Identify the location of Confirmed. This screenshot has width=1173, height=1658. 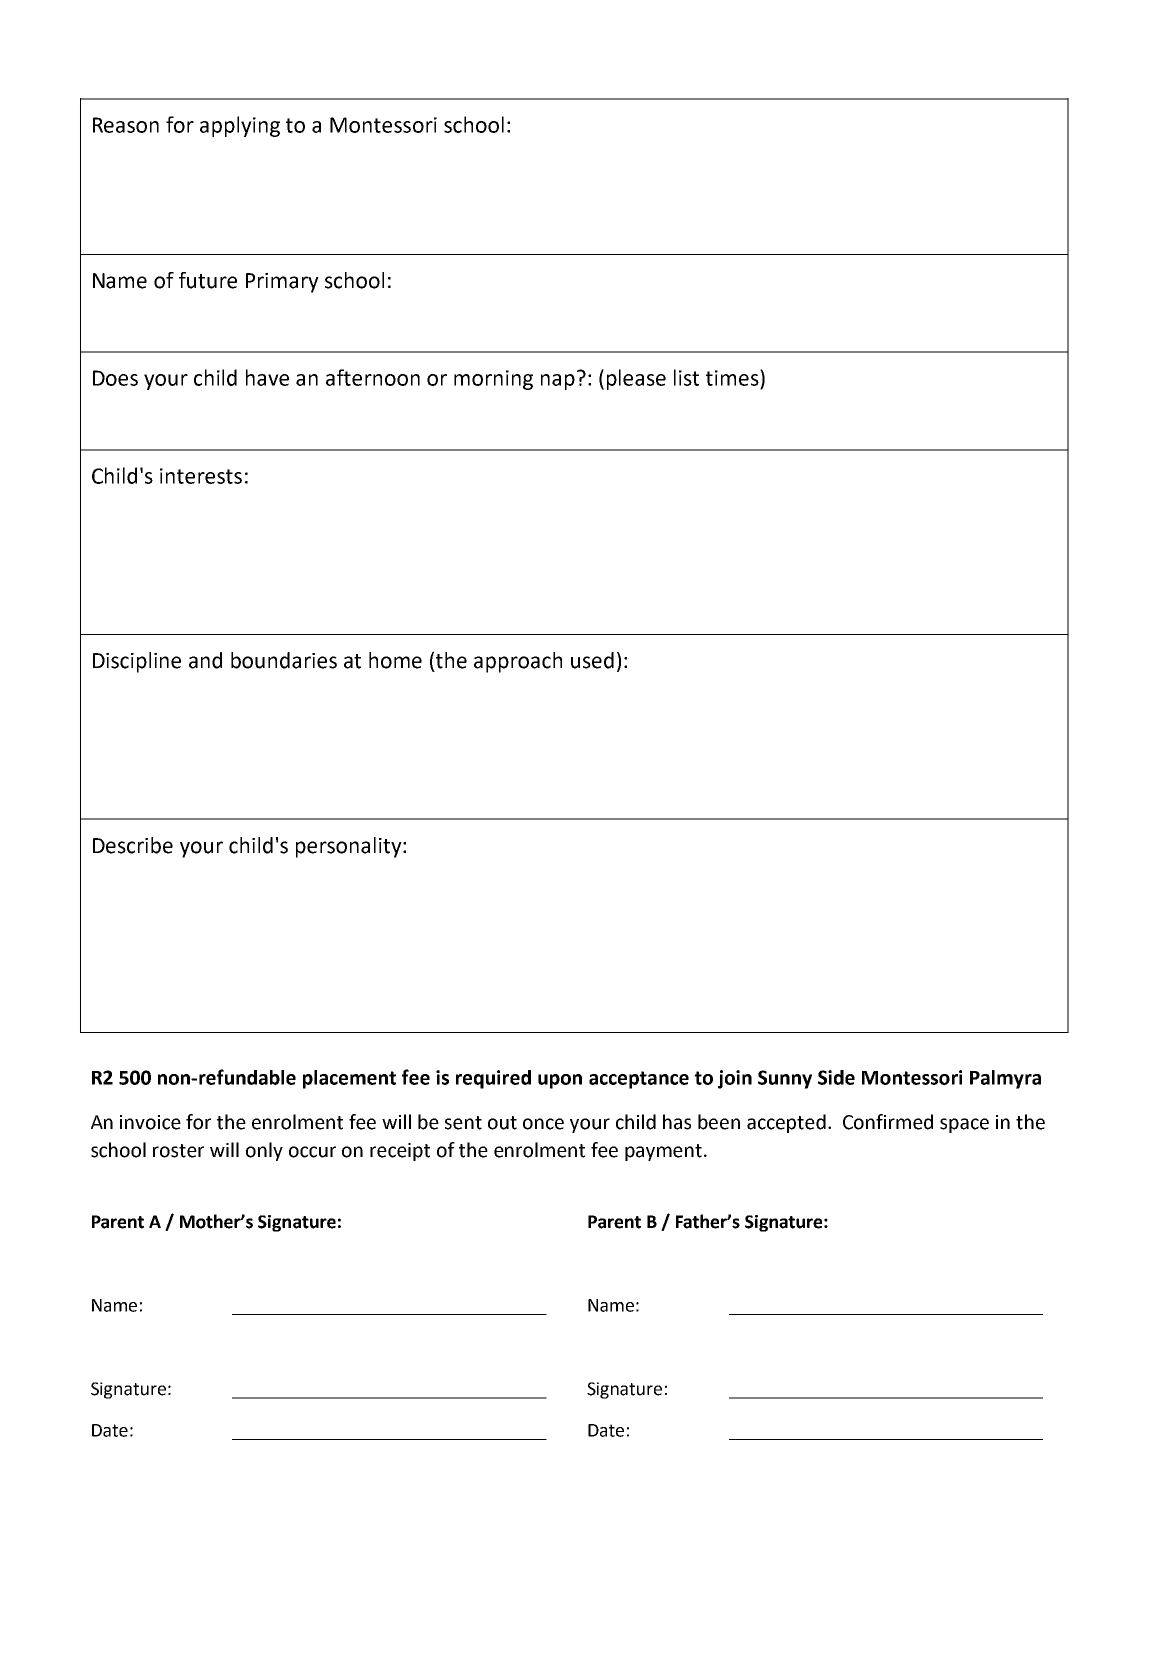
(888, 1122).
